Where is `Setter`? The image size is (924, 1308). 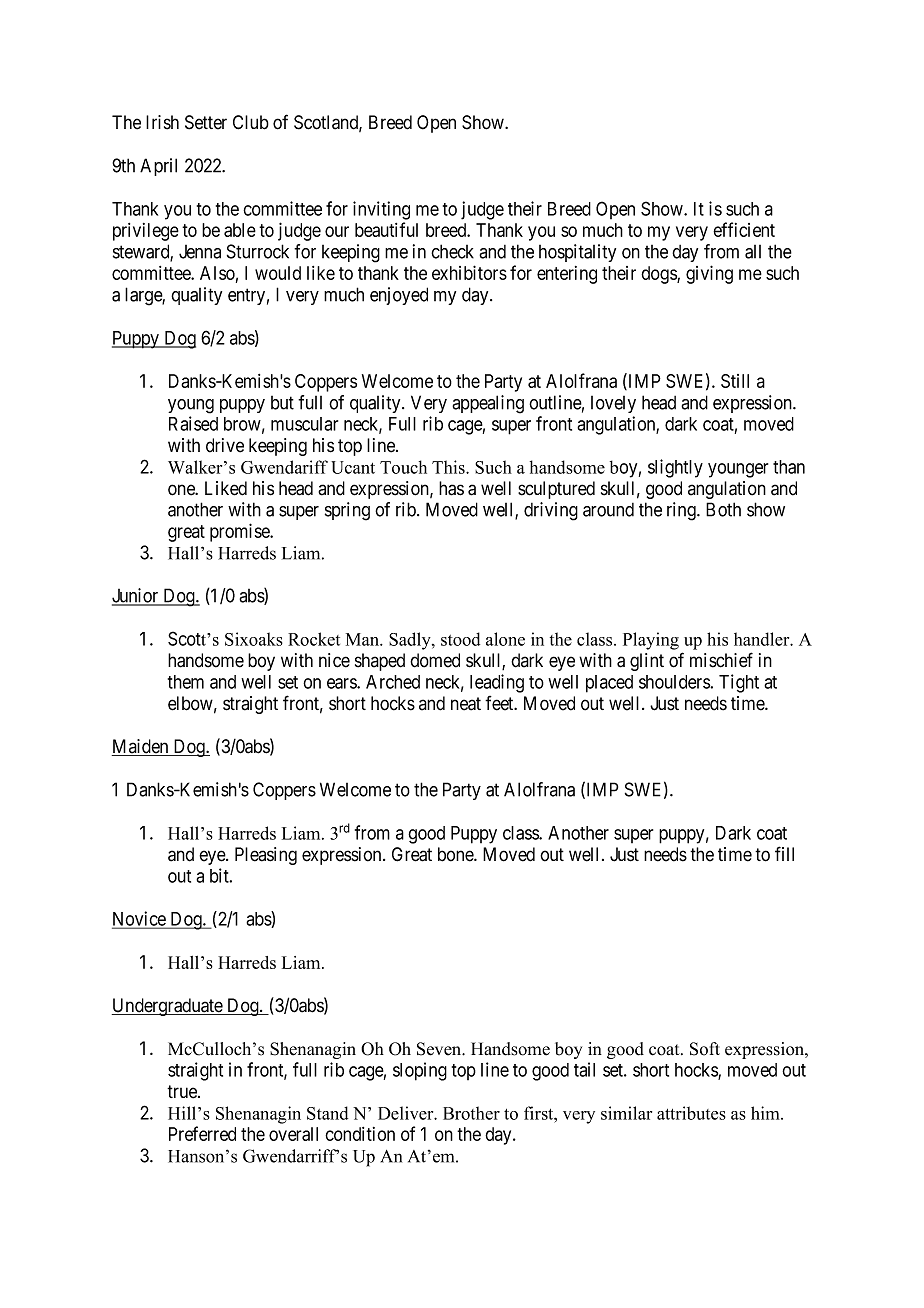
Setter is located at coordinates (206, 122).
